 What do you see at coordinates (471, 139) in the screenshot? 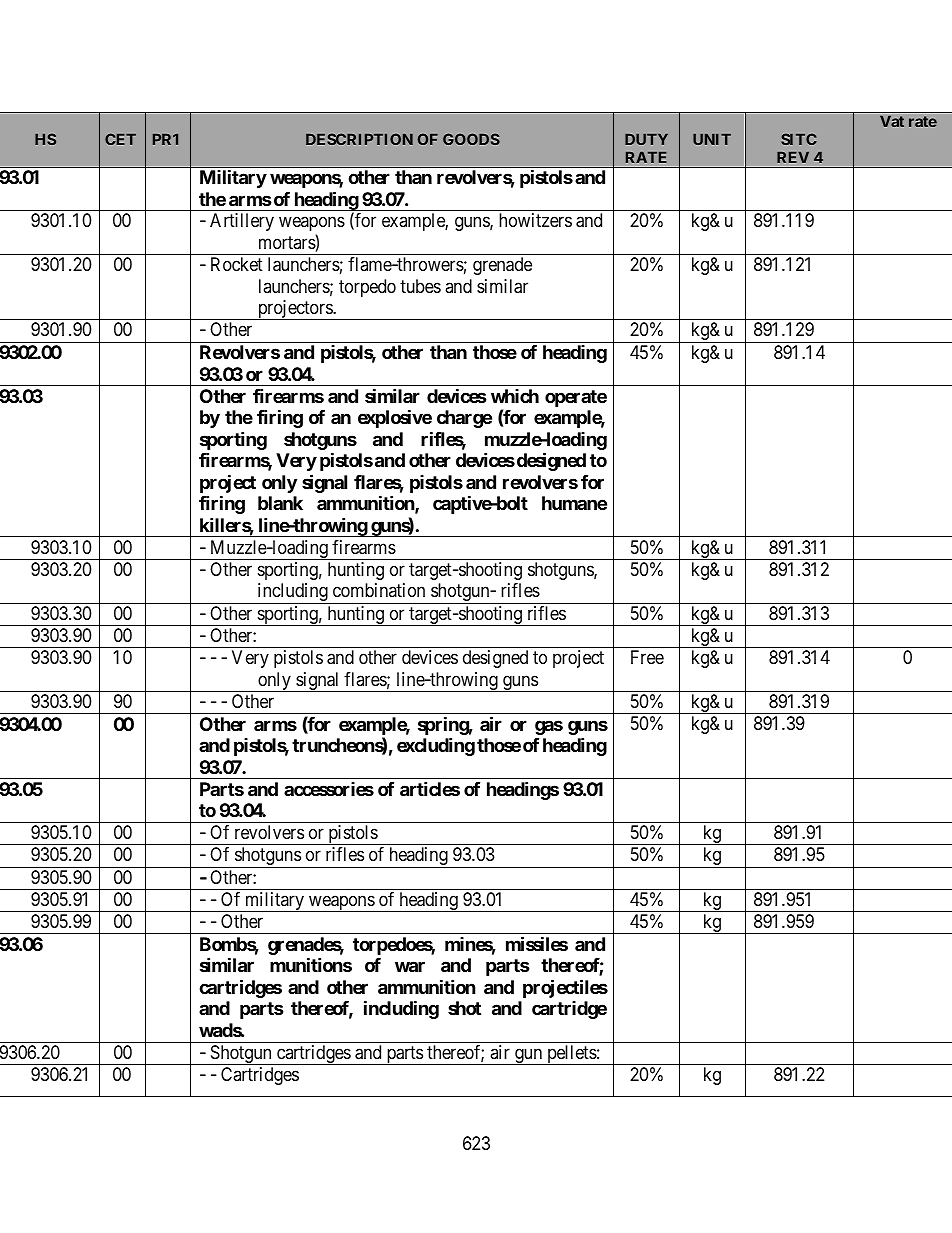
I see `GOODS` at bounding box center [471, 139].
